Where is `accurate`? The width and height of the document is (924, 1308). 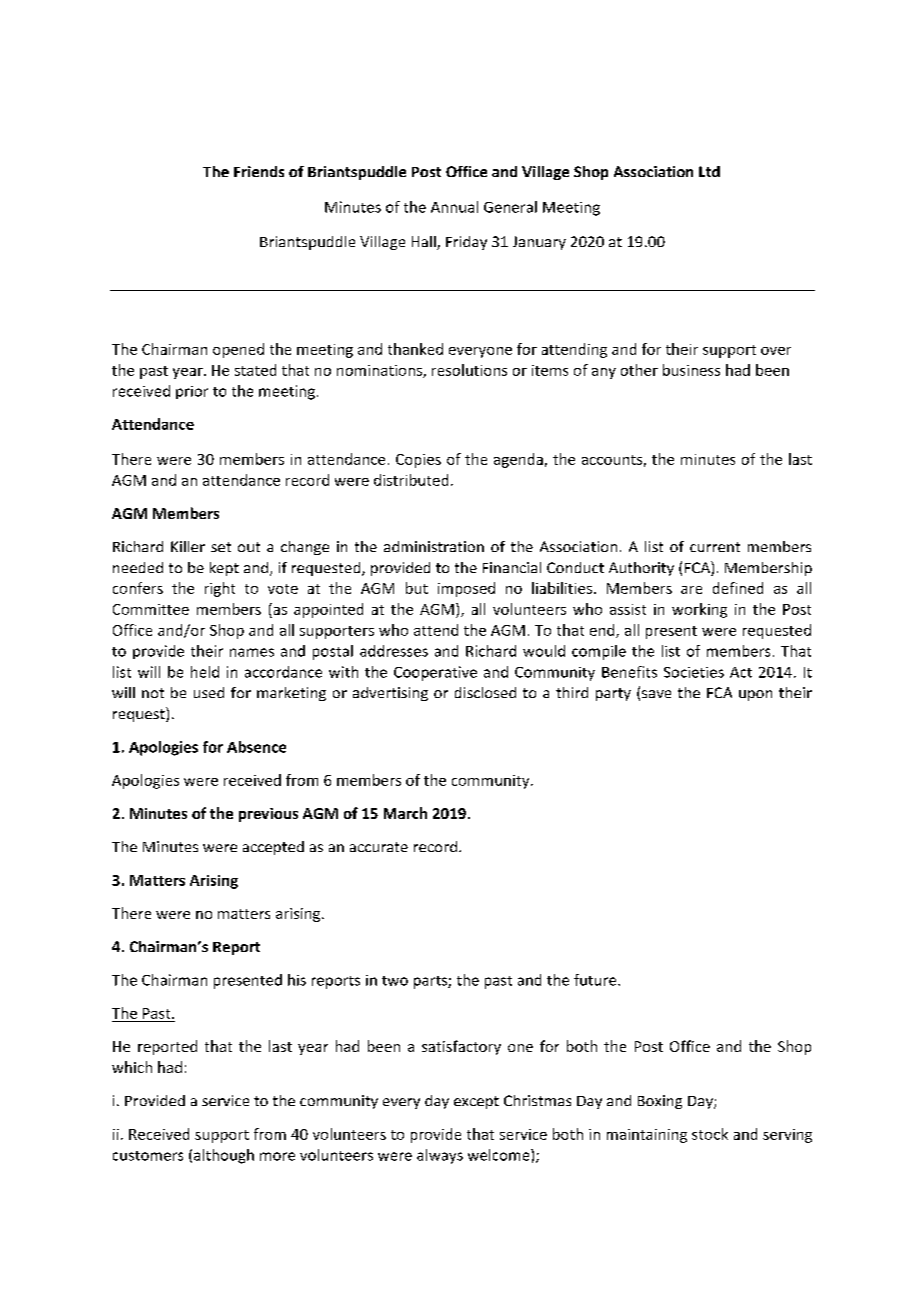
accurate is located at coordinates (379, 847).
